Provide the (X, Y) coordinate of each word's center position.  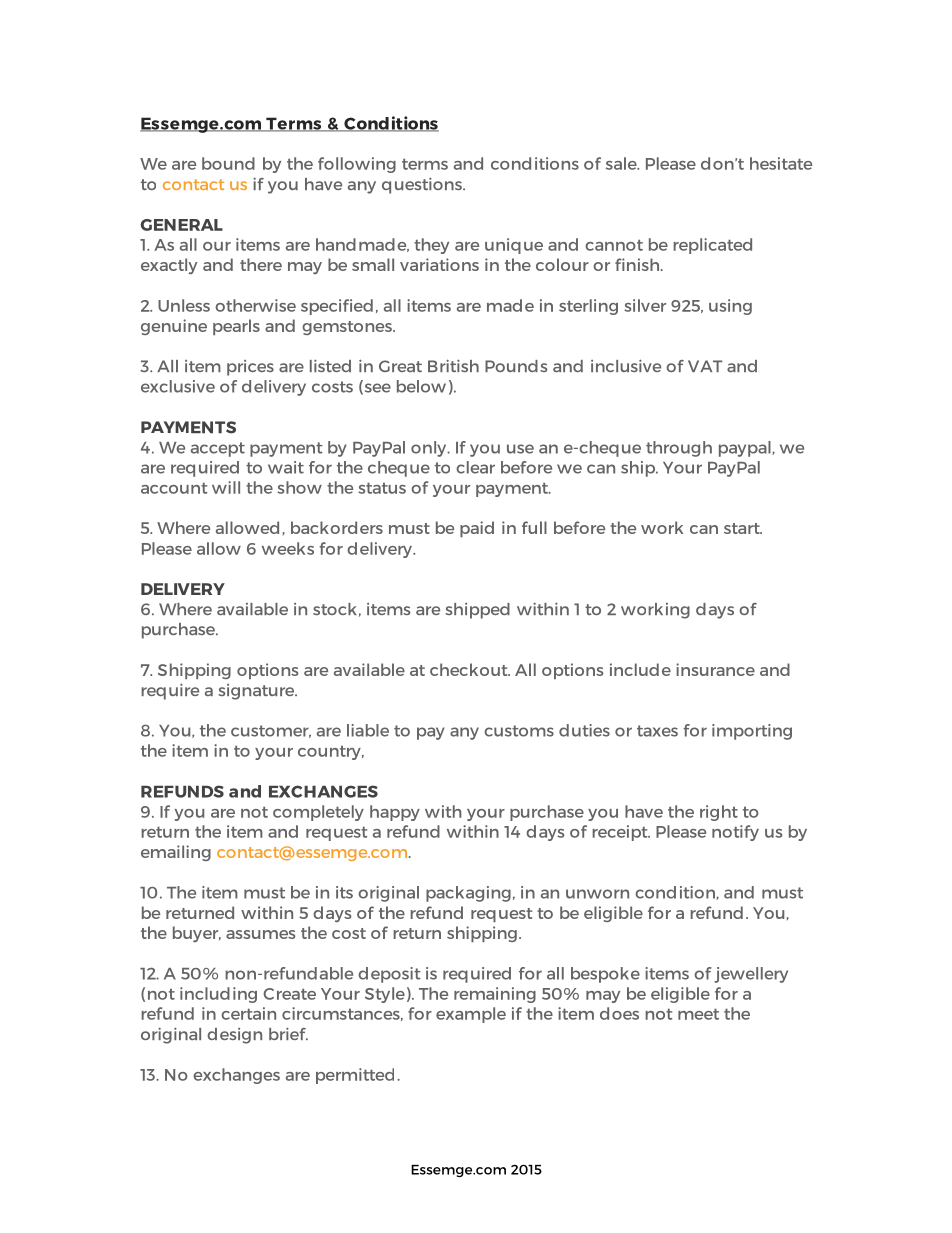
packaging (468, 894)
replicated (712, 246)
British (453, 365)
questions (423, 185)
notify (735, 833)
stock (335, 609)
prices (250, 368)
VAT (705, 366)
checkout (470, 669)
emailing (176, 853)
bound (228, 163)
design (234, 1036)
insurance (715, 669)
